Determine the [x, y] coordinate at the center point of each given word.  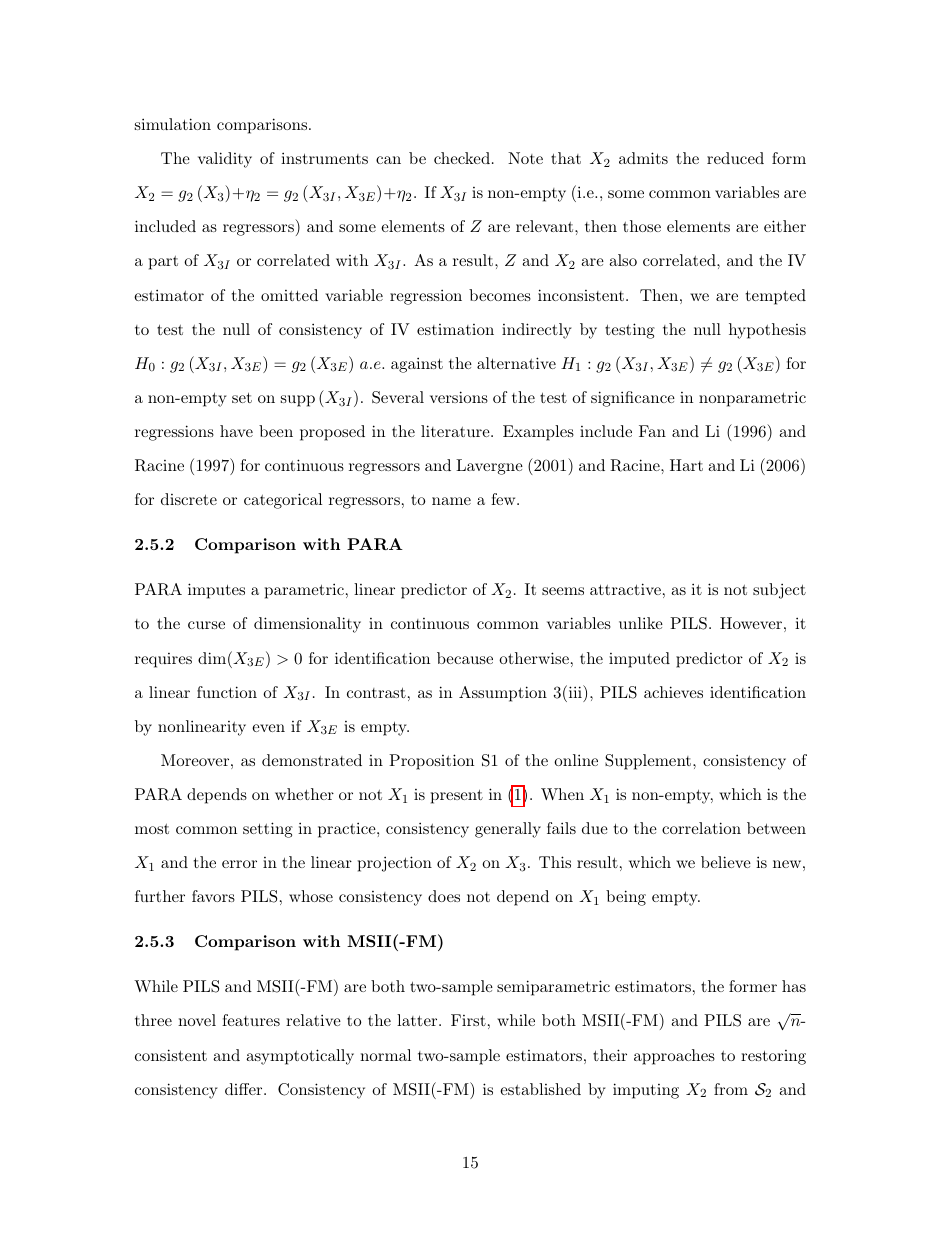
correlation [701, 828]
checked [462, 158]
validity [225, 160]
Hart [686, 465]
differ [245, 1089]
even [268, 728]
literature [456, 431]
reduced [735, 158]
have [236, 431]
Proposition [431, 762]
